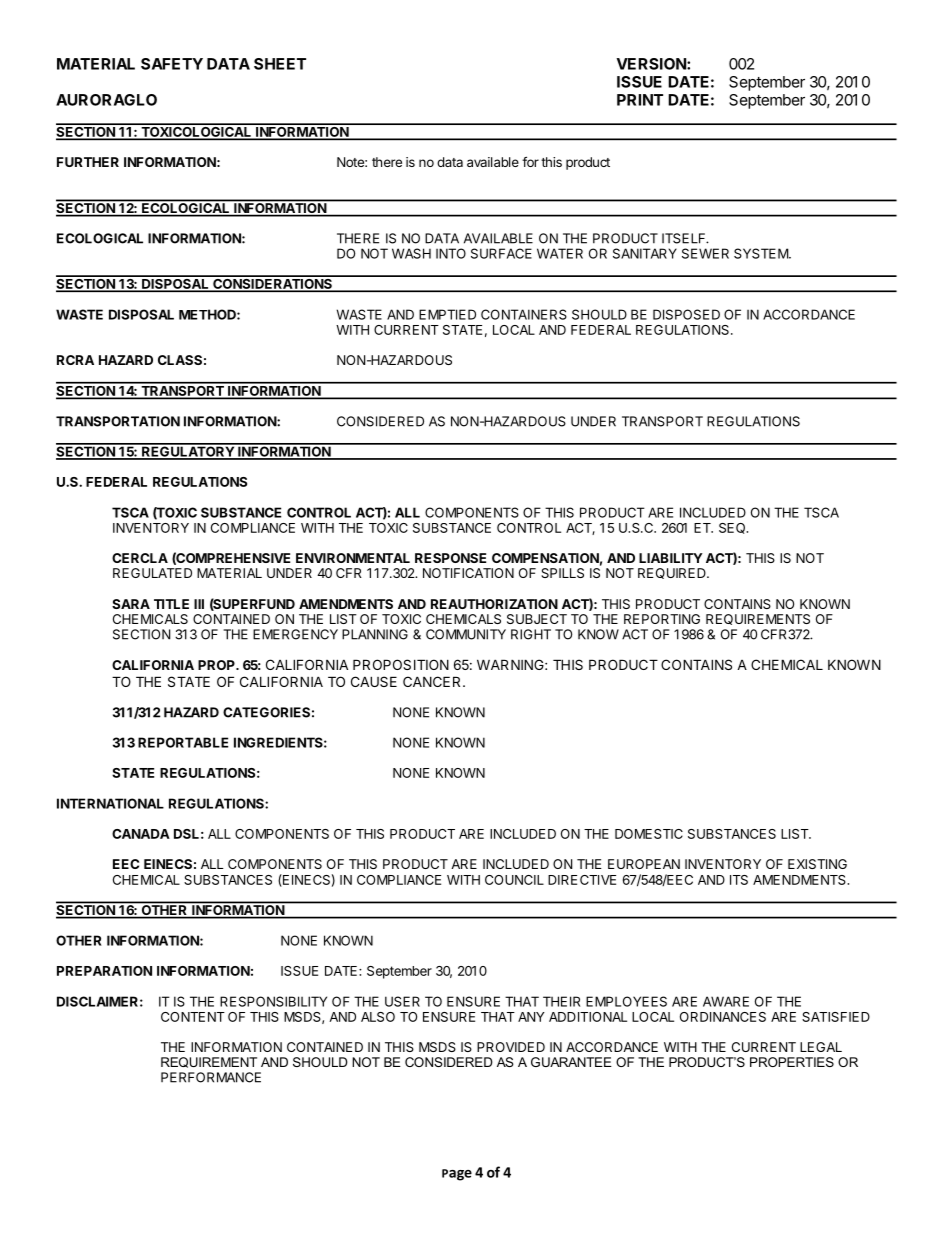 Image resolution: width=952 pixels, height=1233 pixels. What do you see at coordinates (652, 64) in the page?
I see `VERSION` at bounding box center [652, 64].
